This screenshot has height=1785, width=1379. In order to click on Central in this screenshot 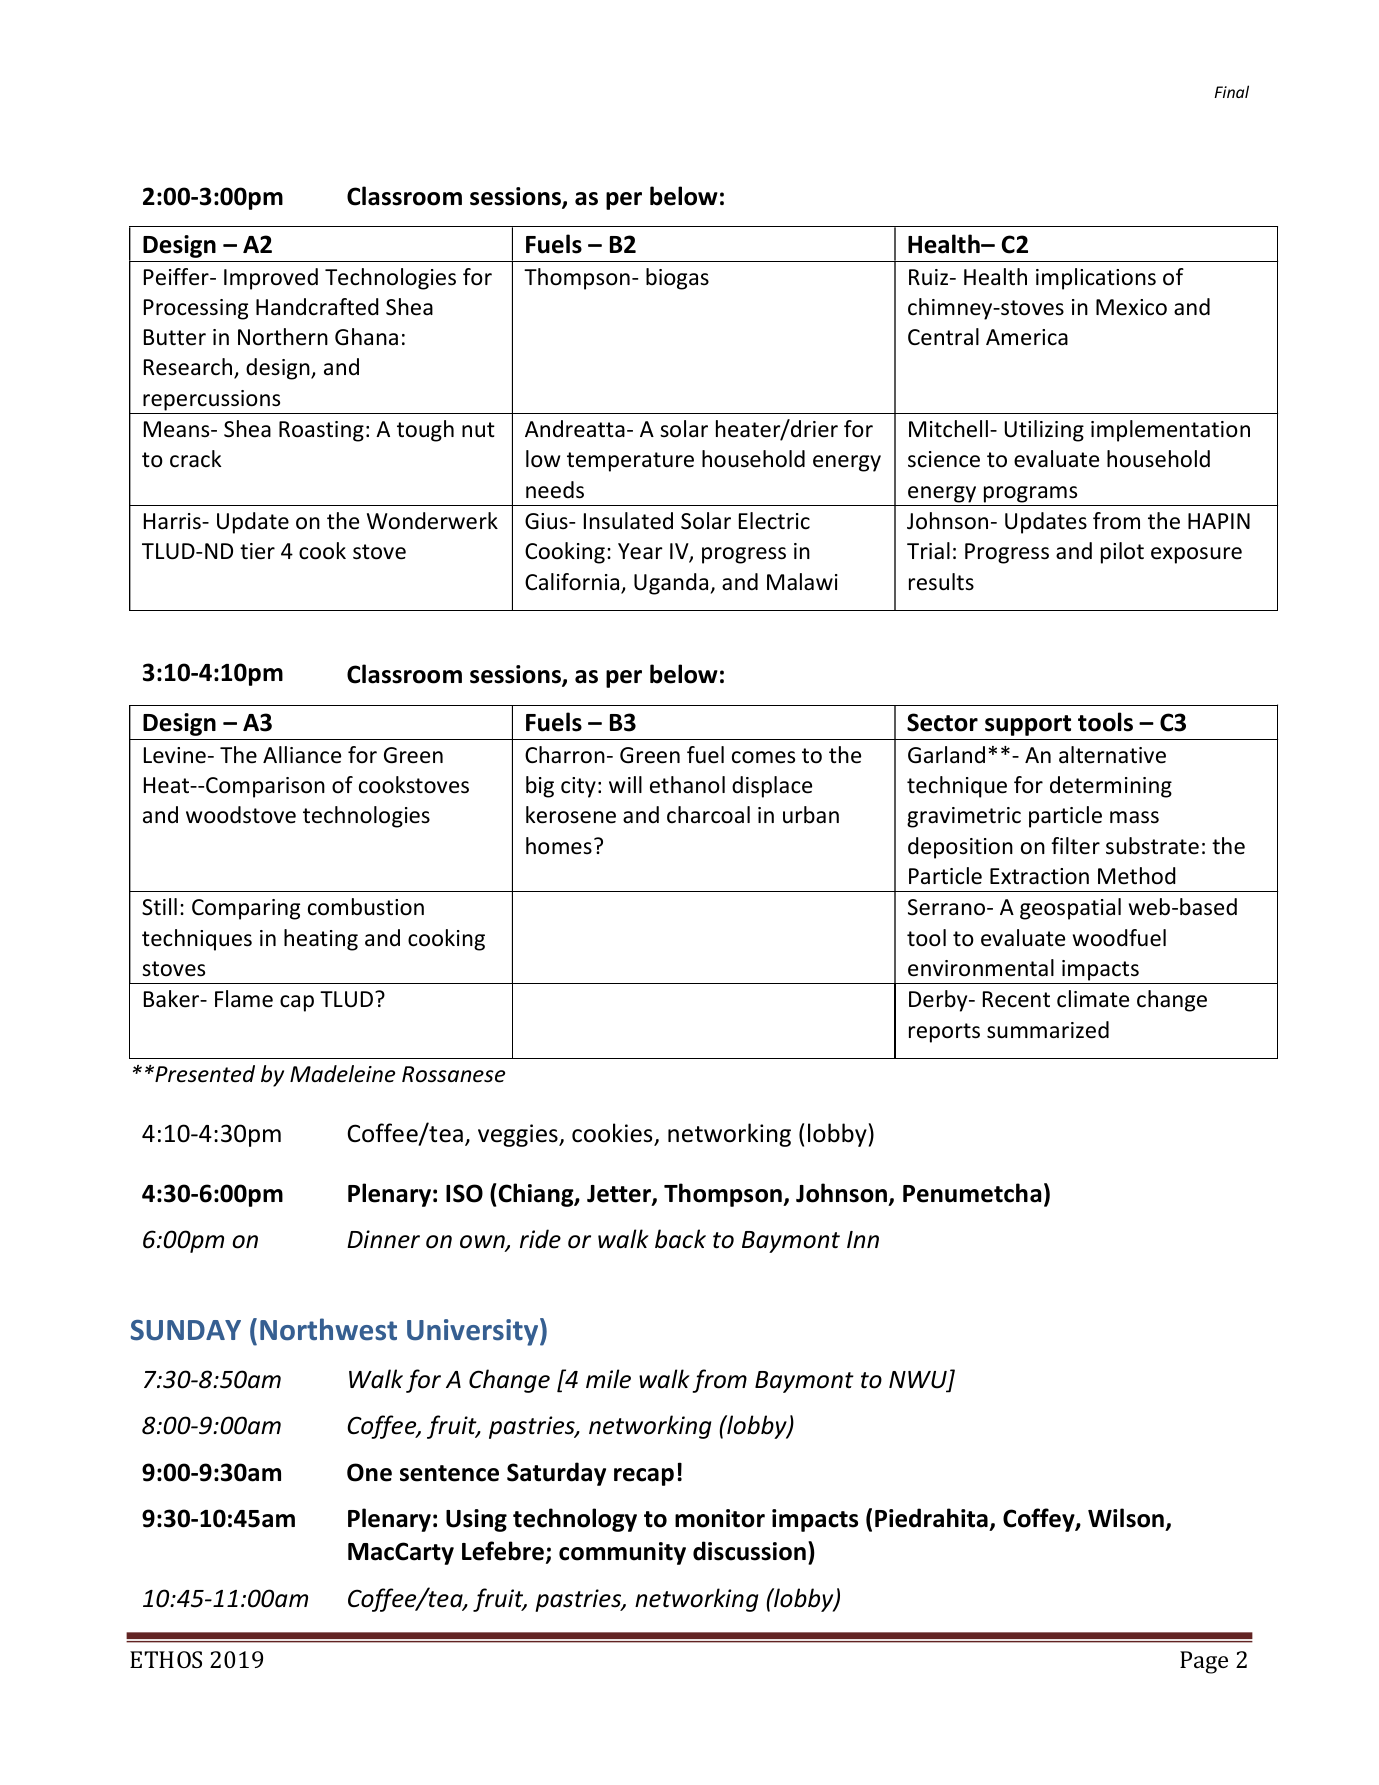, I will do `click(943, 337)`.
